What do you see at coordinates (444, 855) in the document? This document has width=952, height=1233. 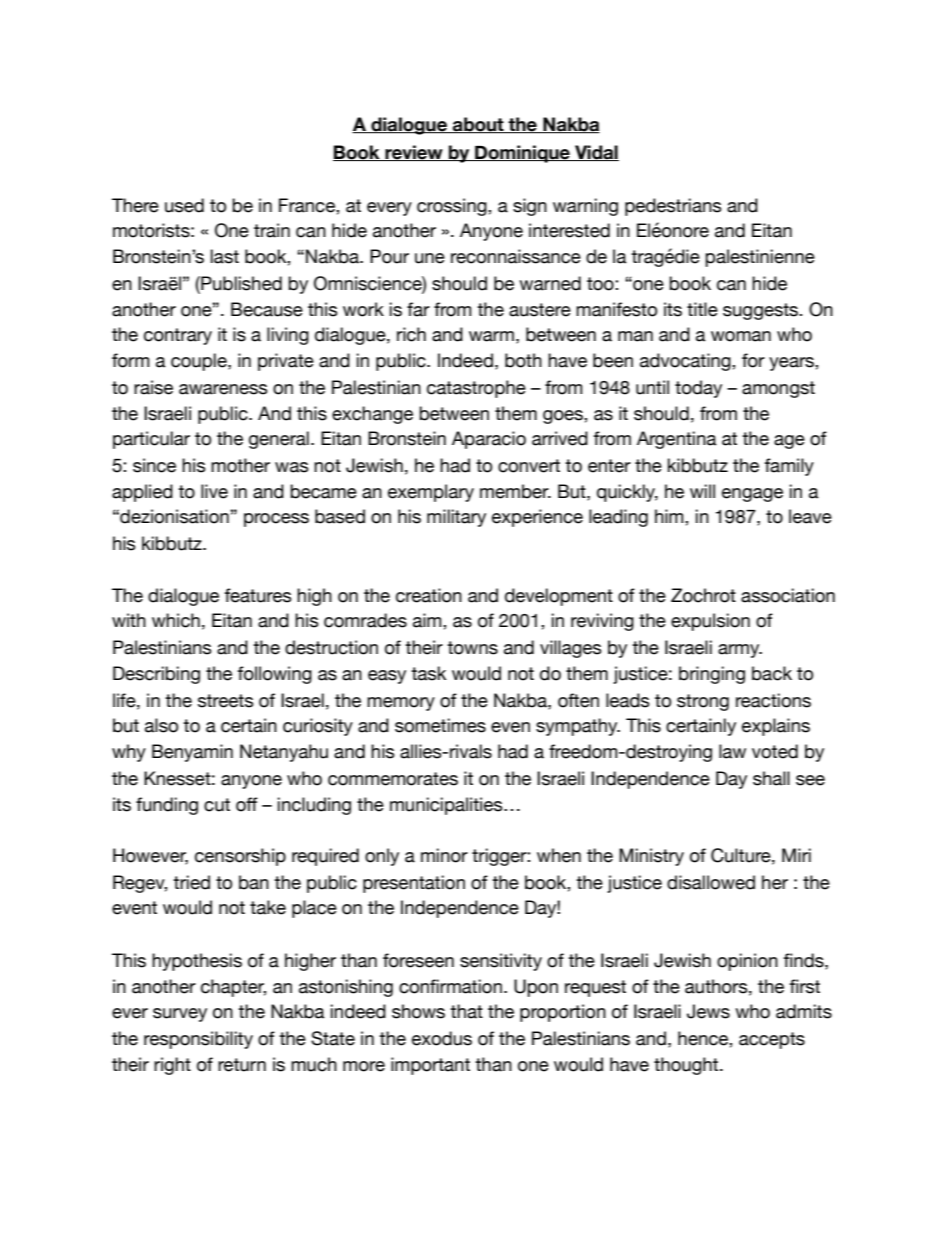 I see `minor` at bounding box center [444, 855].
